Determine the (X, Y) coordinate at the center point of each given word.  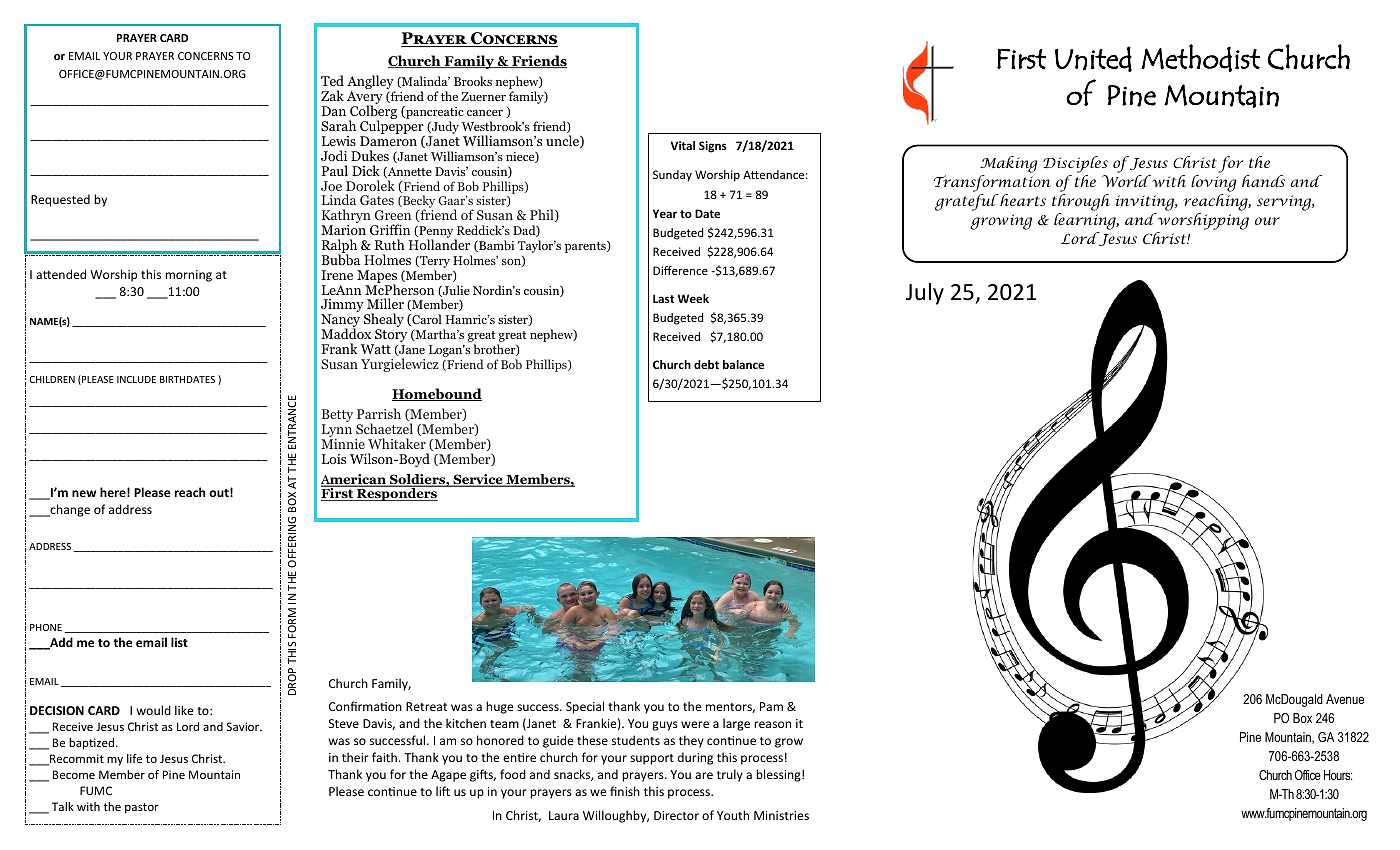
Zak (332, 95)
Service (478, 480)
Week (693, 298)
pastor (142, 808)
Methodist (1200, 58)
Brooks (473, 81)
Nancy (340, 322)
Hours (1338, 775)
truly (730, 775)
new (84, 493)
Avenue (1345, 699)
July (925, 294)
